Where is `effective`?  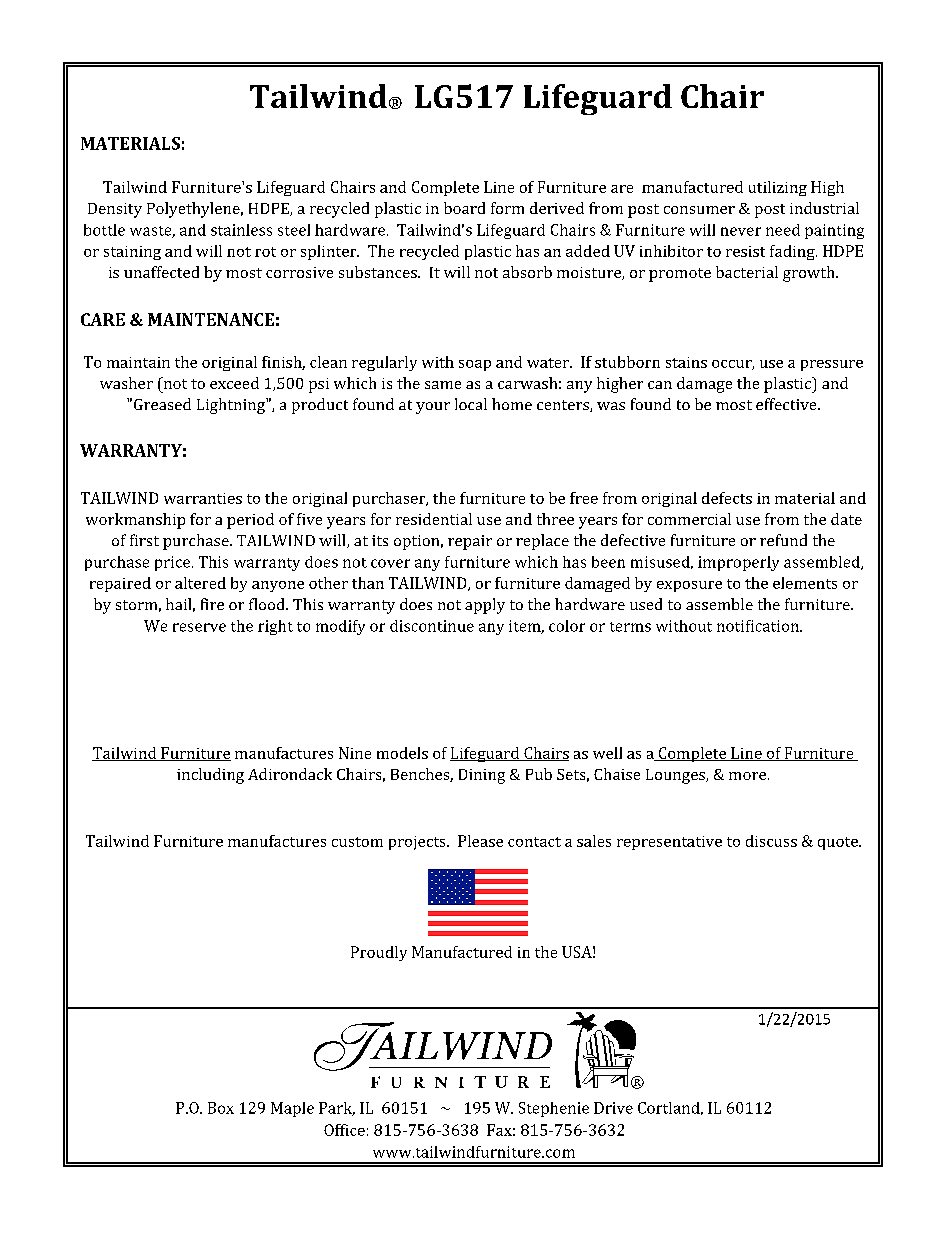
effective is located at coordinates (787, 404).
